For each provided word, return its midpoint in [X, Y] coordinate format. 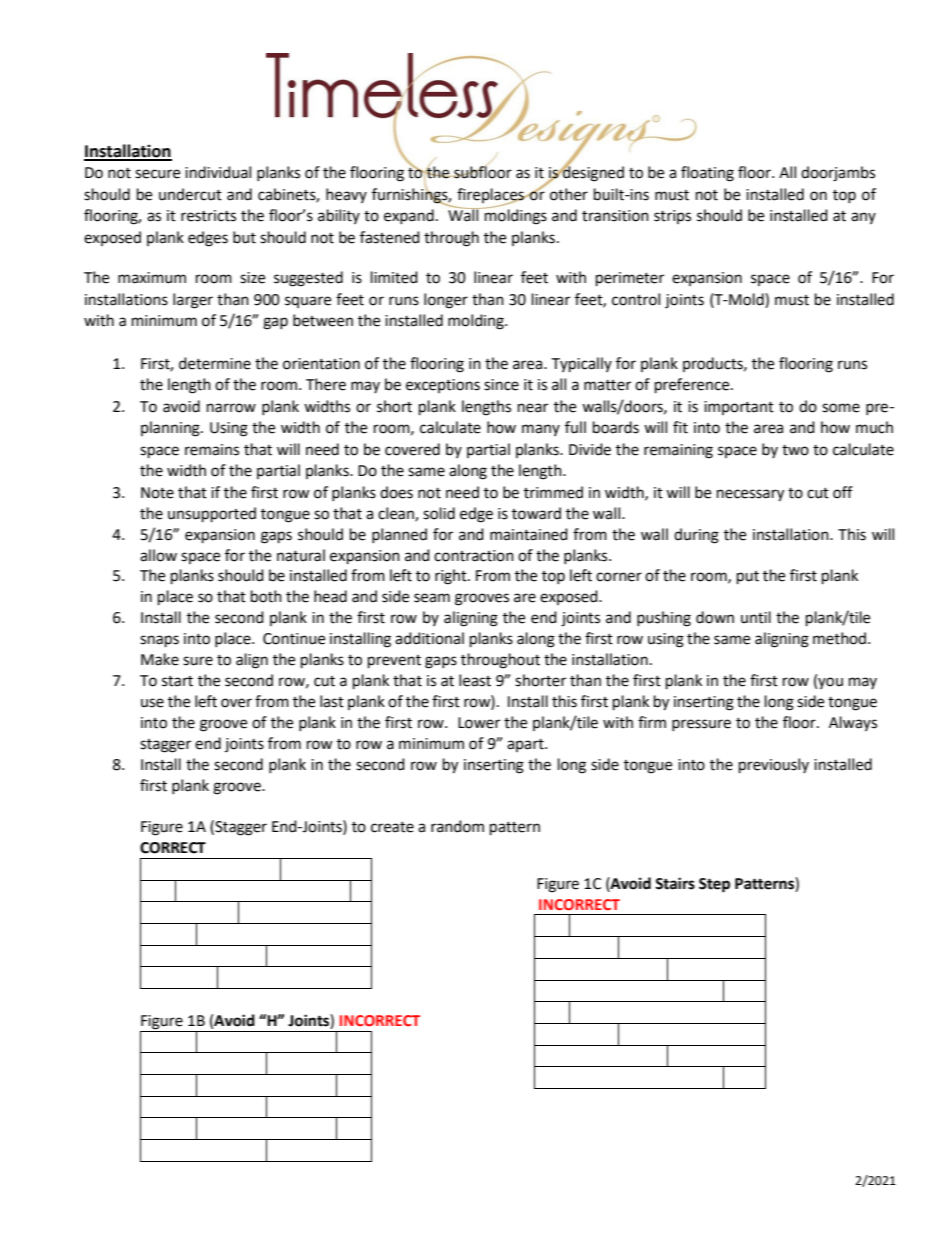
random [457, 826]
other [569, 194]
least [475, 680]
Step [714, 885]
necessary [750, 495]
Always [853, 723]
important [739, 408]
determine [215, 363]
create [392, 827]
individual [218, 172]
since [501, 385]
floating [707, 174]
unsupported [212, 515]
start [177, 681]
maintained [529, 534]
